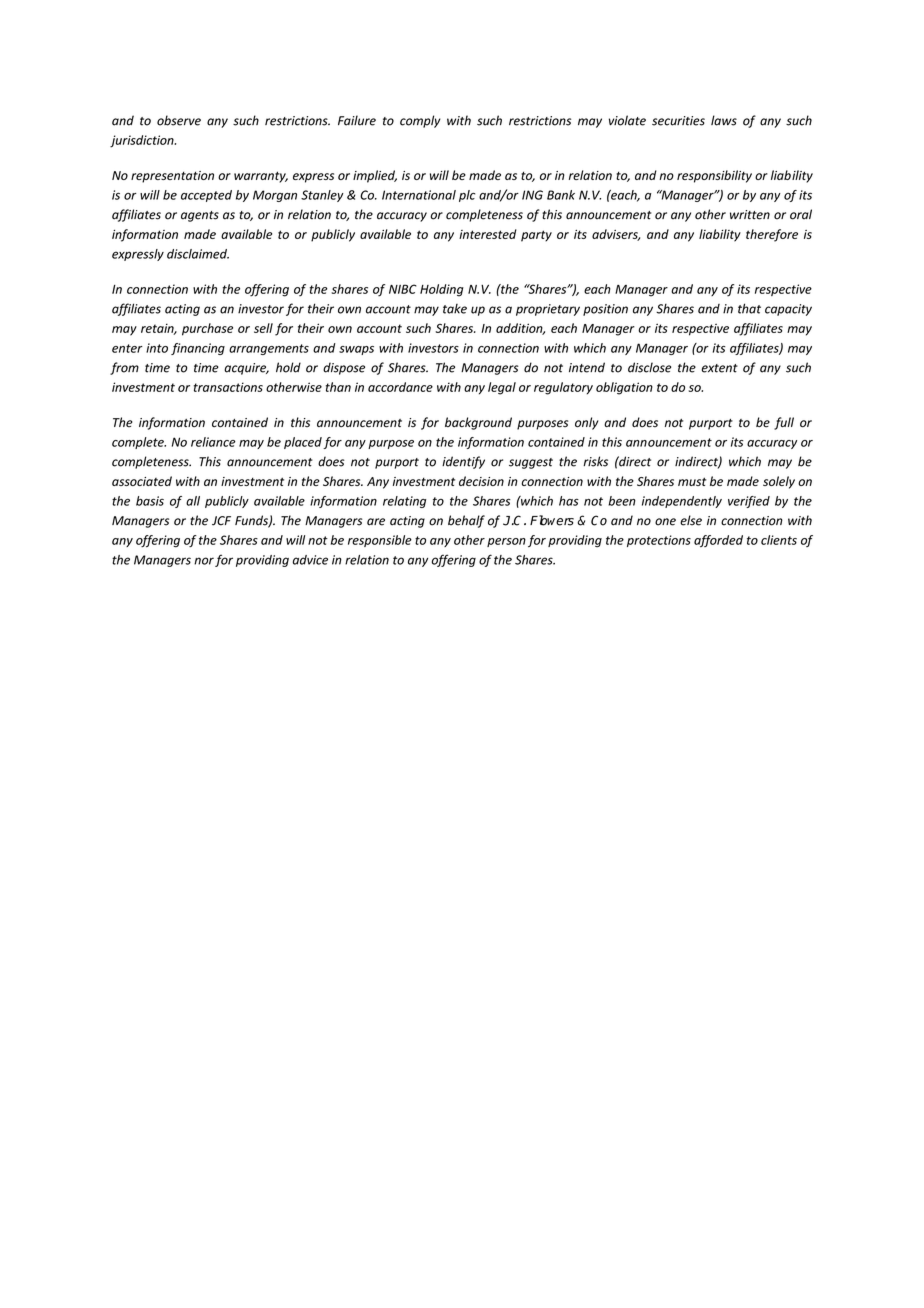  Describe the element at coordinates (784, 423) in the image. I see `full` at that location.
